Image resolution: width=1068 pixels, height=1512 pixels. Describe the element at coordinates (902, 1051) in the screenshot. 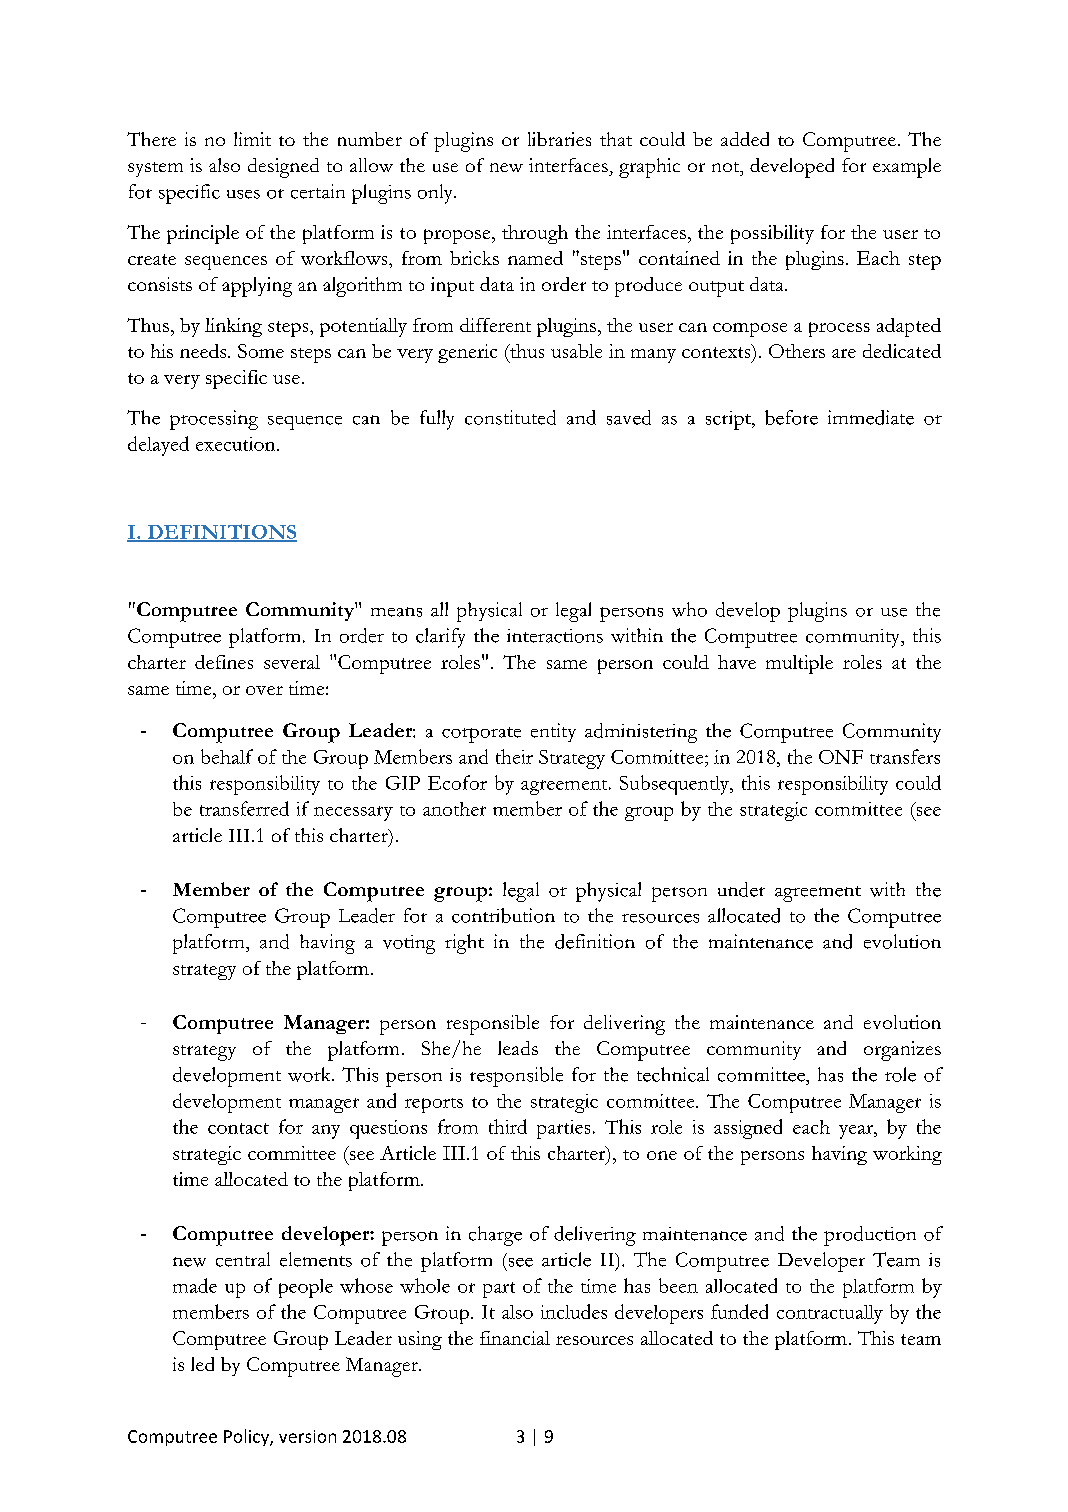

I see `organizes` at that location.
